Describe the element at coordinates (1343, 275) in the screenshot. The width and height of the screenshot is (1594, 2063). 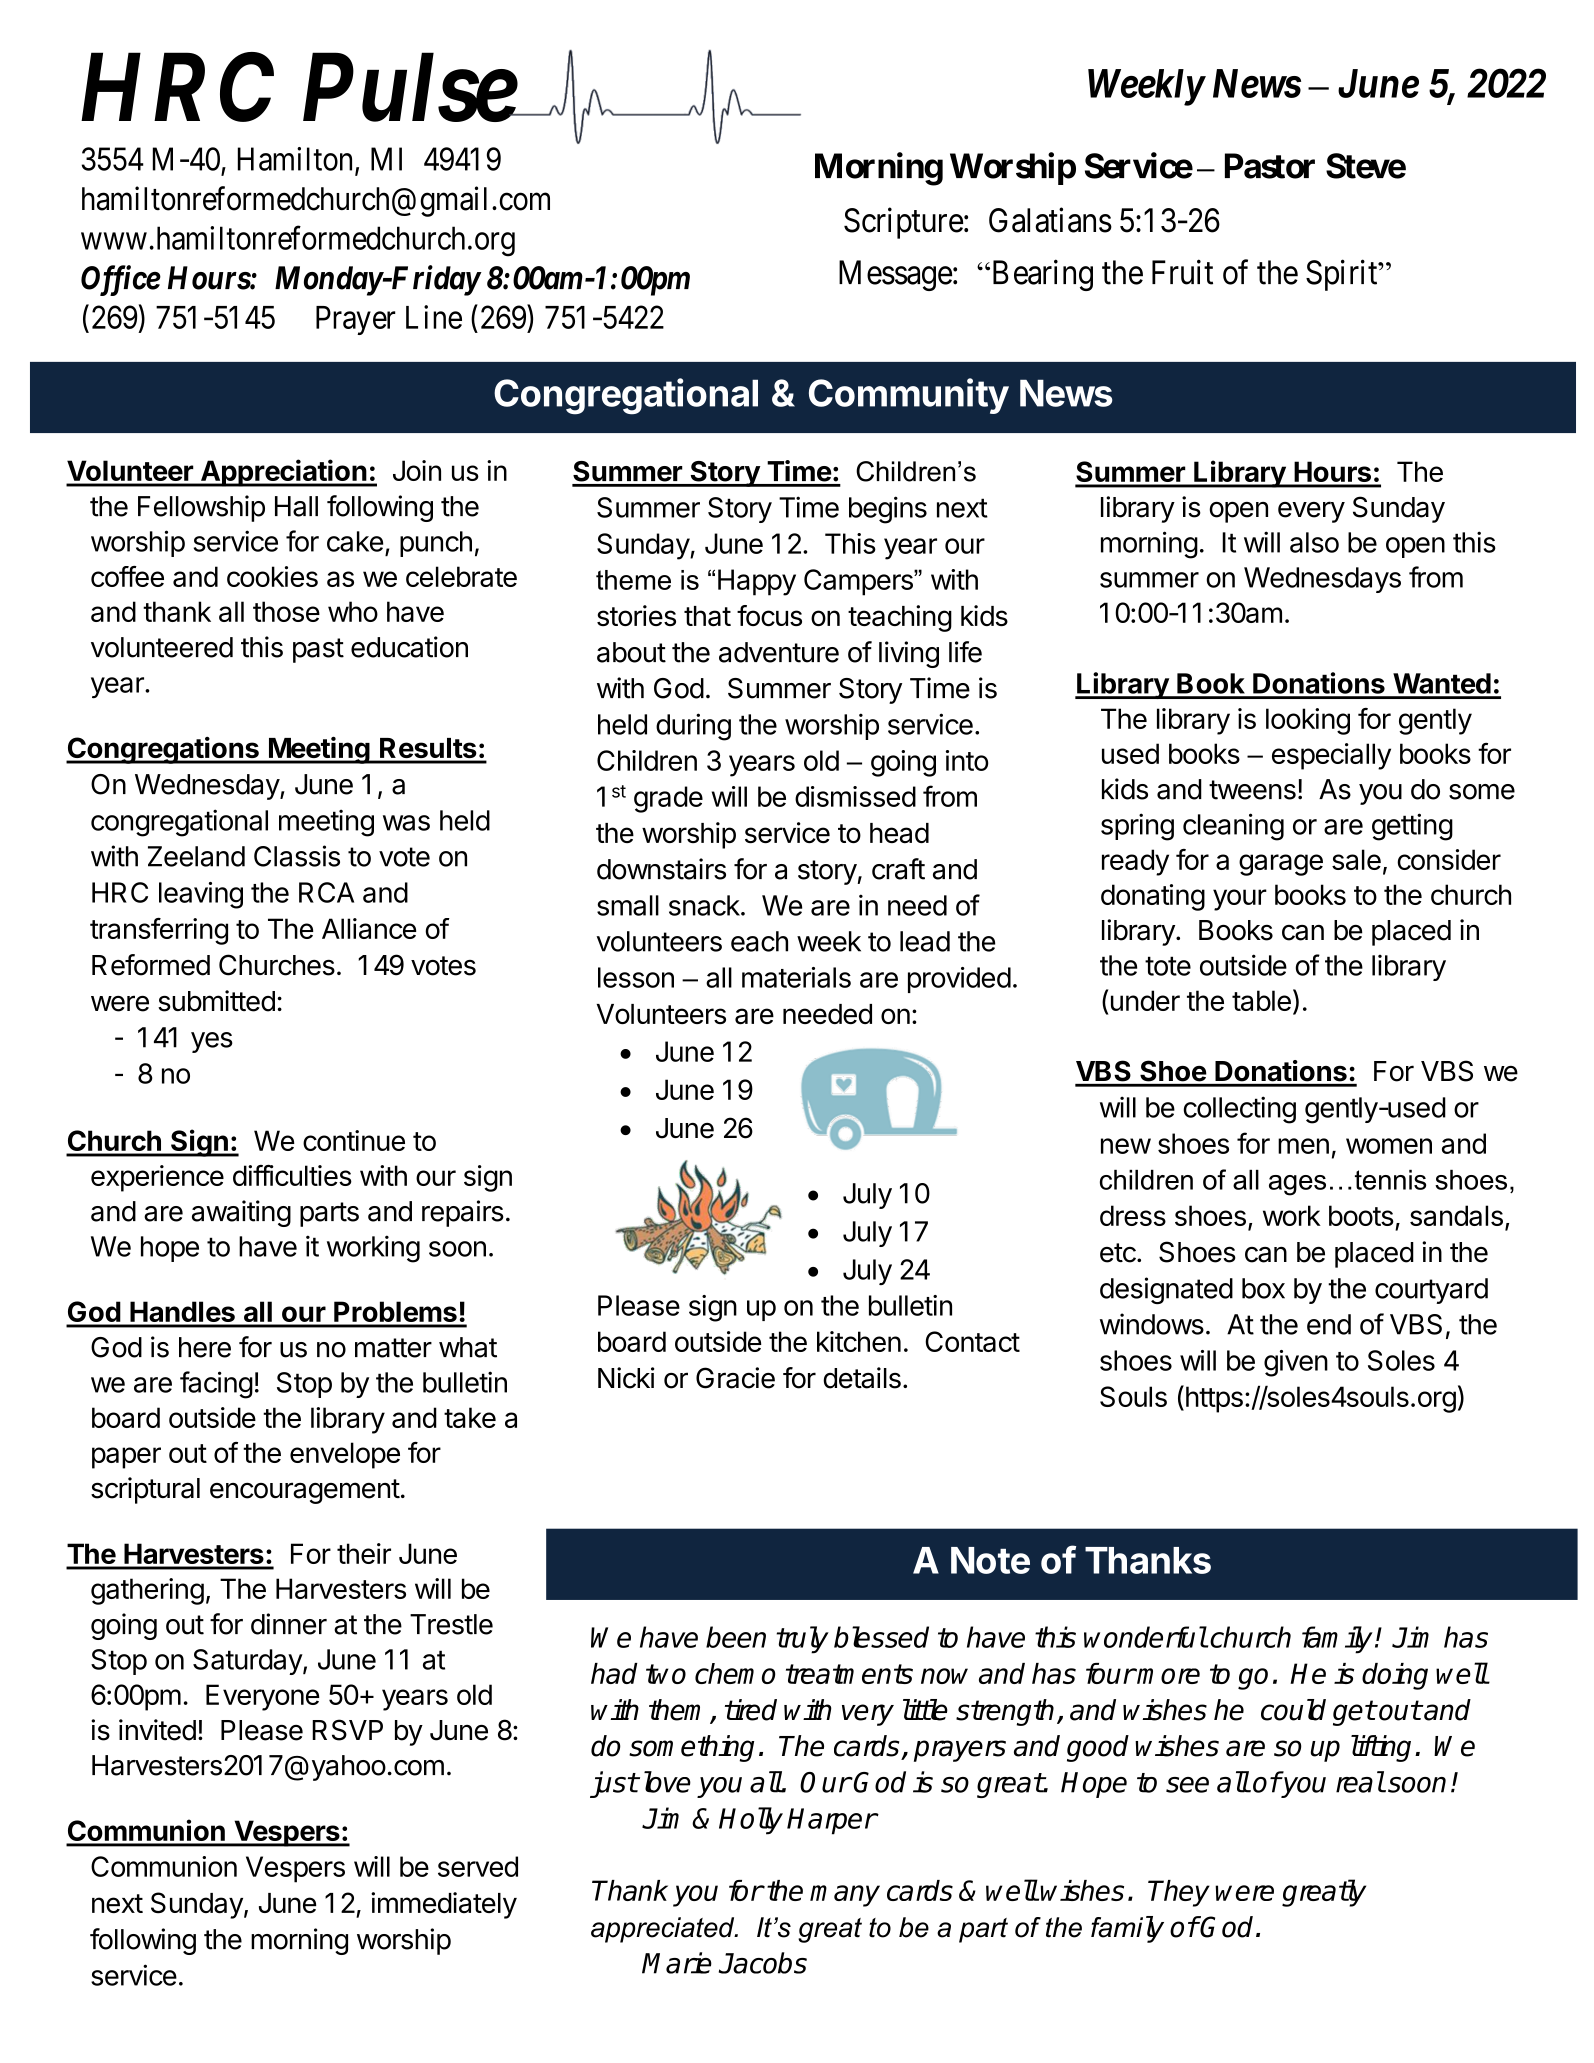
I see `Spirit` at that location.
